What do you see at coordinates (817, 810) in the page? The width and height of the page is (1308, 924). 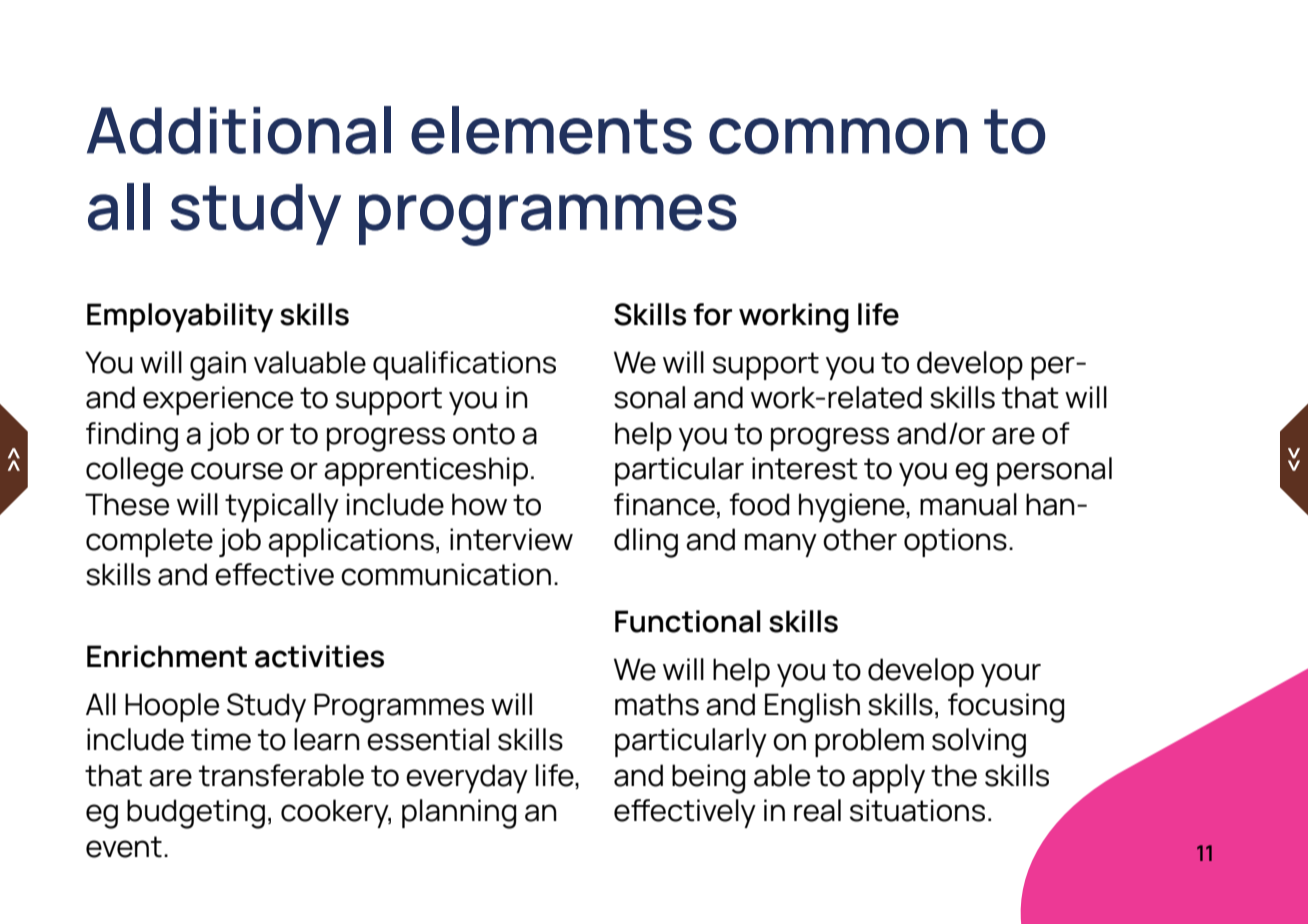 I see `real` at bounding box center [817, 810].
